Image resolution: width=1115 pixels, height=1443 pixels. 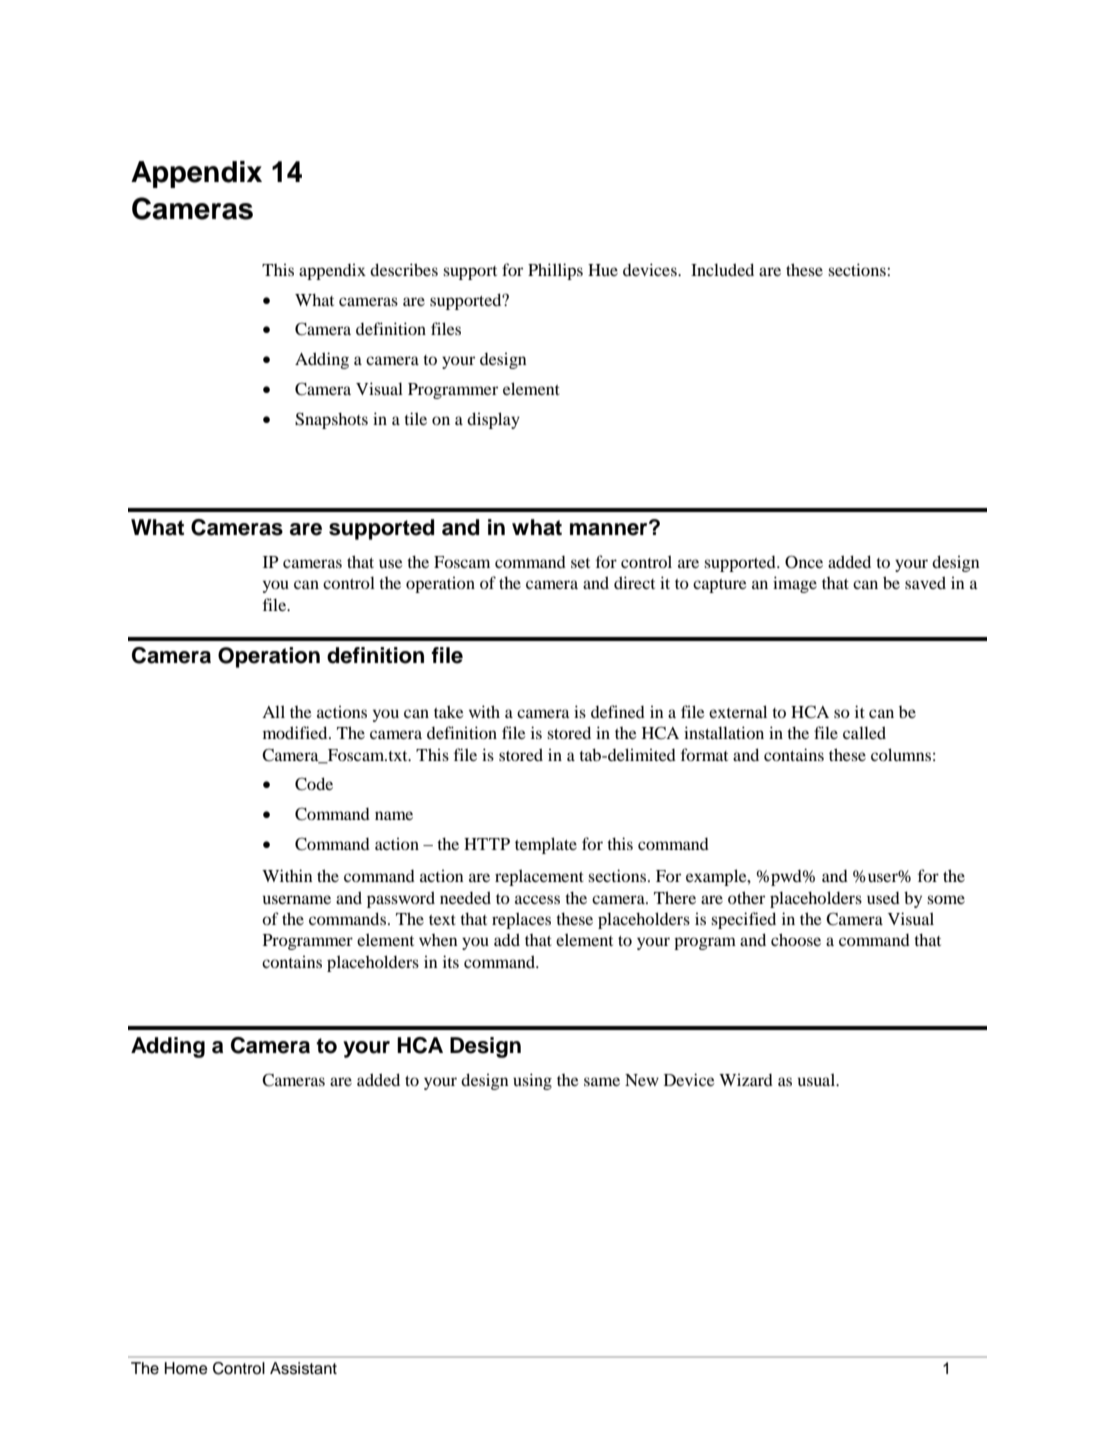 I want to click on columns, so click(x=901, y=754).
